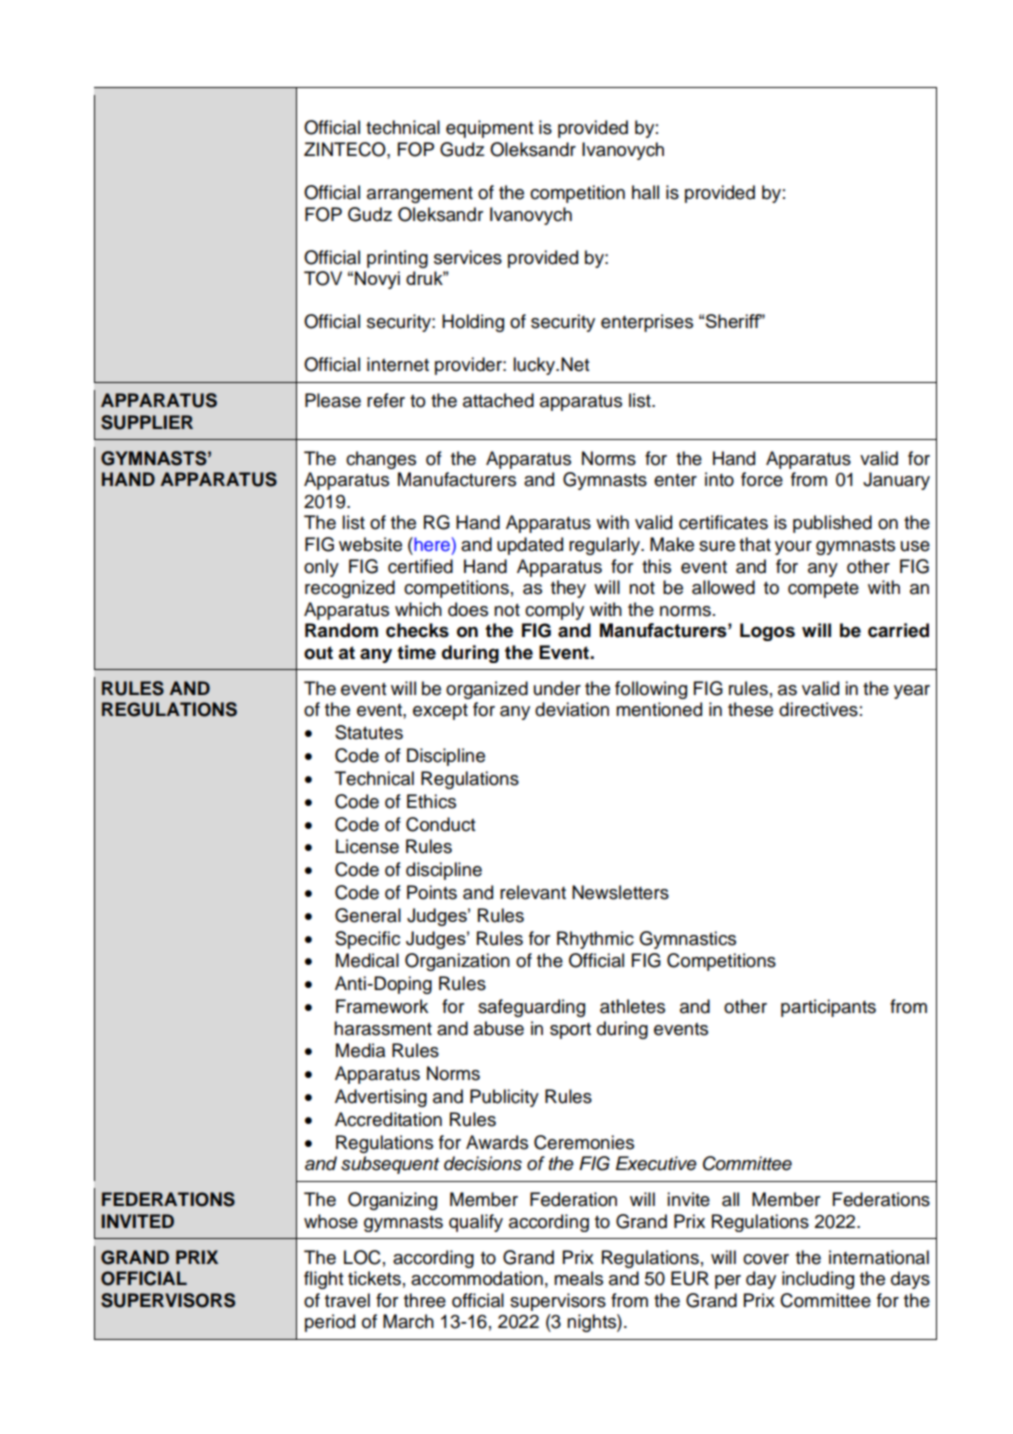 This image has width=1013, height=1434. I want to click on hall, so click(645, 192).
